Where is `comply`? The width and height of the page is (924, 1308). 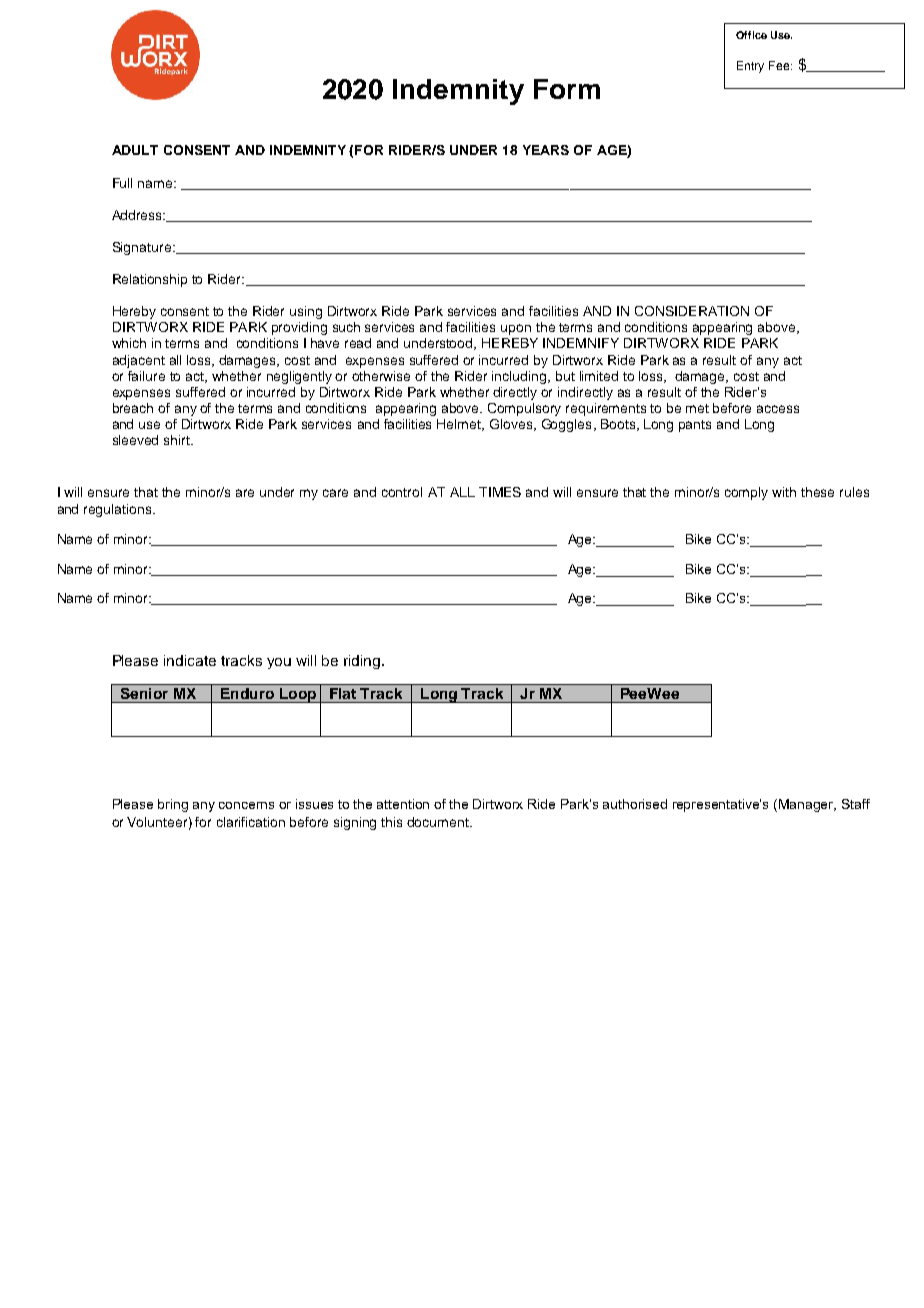
comply is located at coordinates (746, 493).
